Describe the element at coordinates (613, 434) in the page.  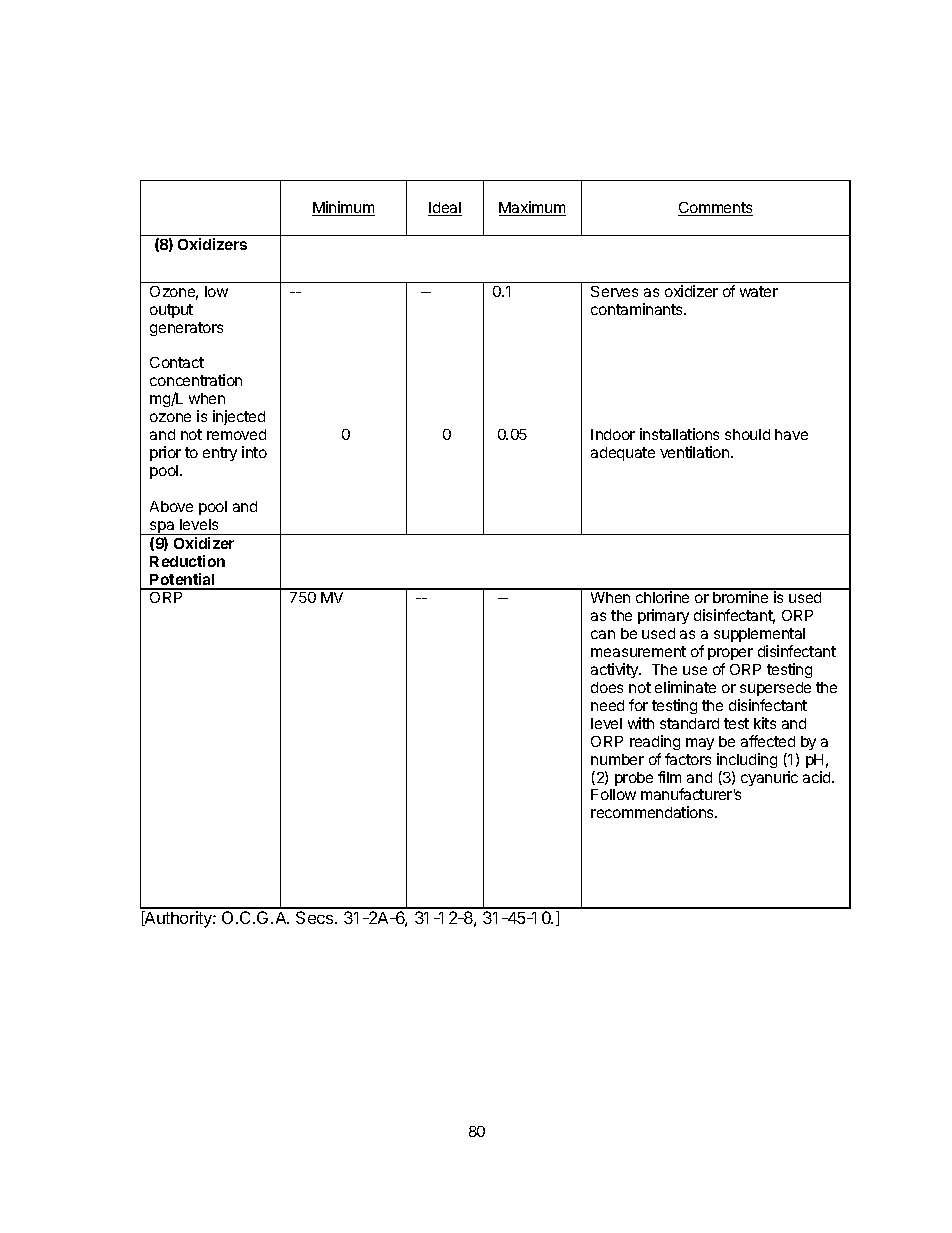
I see `Indoor` at that location.
